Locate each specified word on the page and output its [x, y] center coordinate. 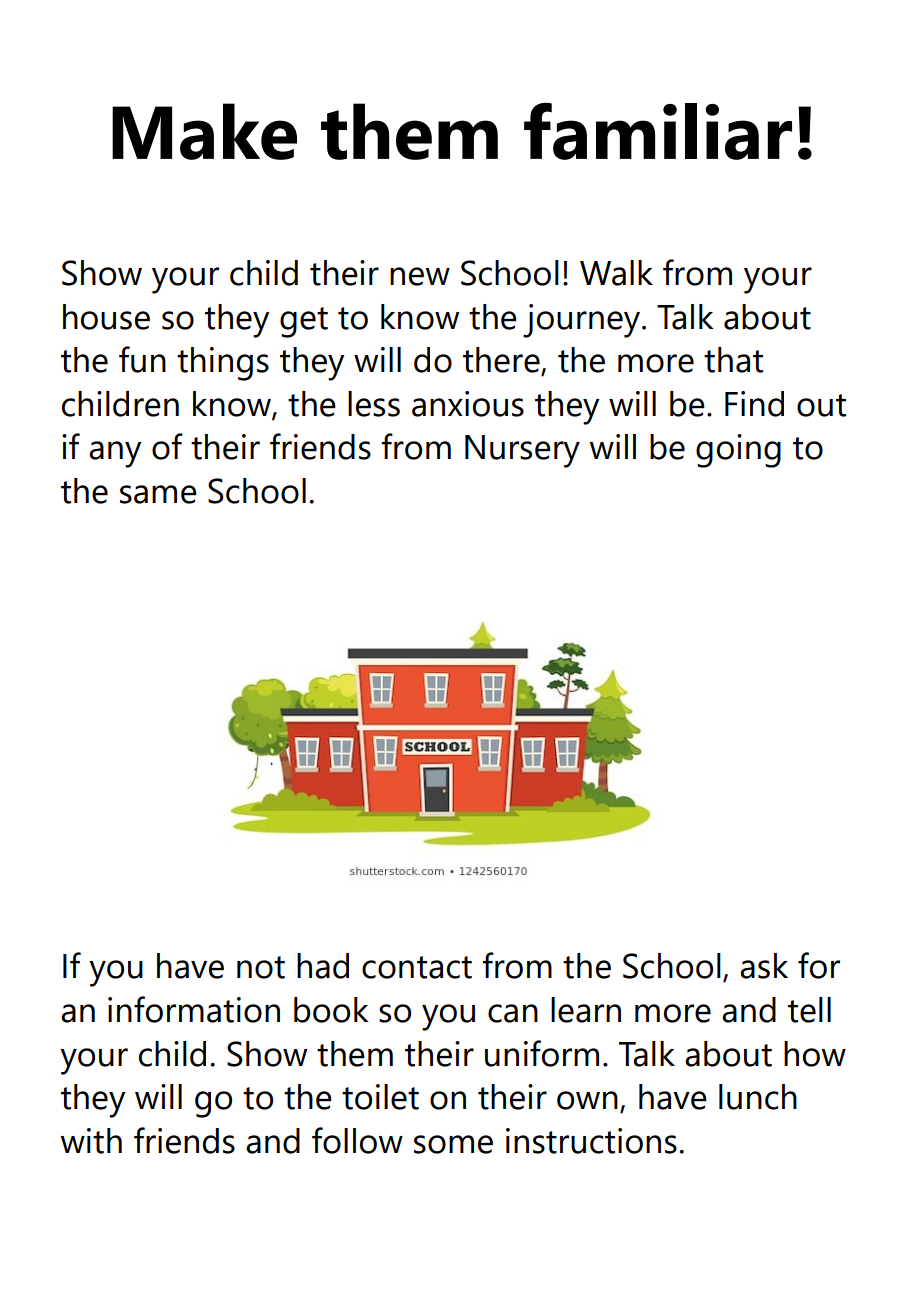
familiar [658, 131]
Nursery [522, 451]
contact [417, 967]
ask [764, 966]
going [738, 451]
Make [204, 131]
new [420, 276]
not [261, 967]
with [91, 1141]
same [158, 494]
